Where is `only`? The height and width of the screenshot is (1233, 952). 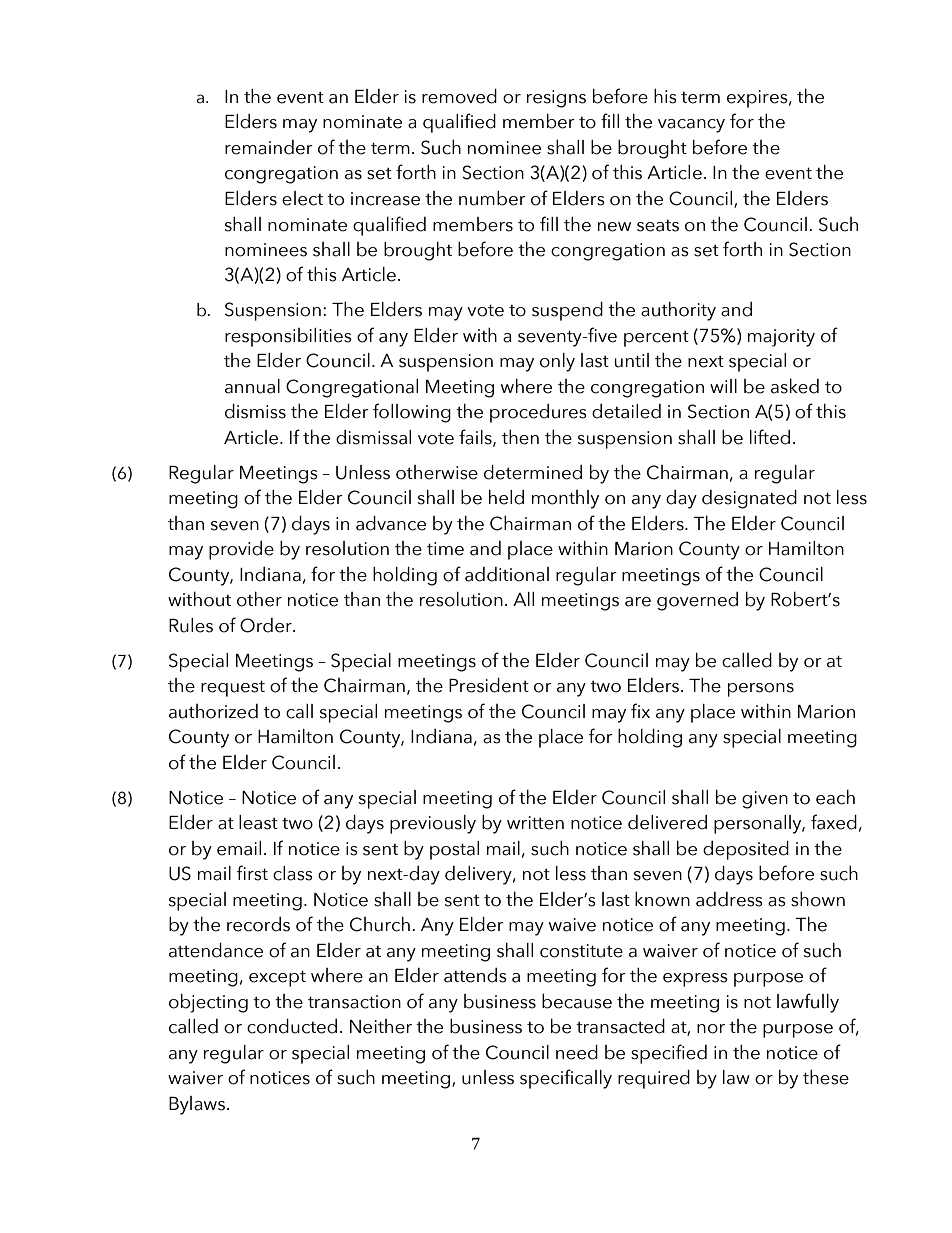
only is located at coordinates (557, 362).
